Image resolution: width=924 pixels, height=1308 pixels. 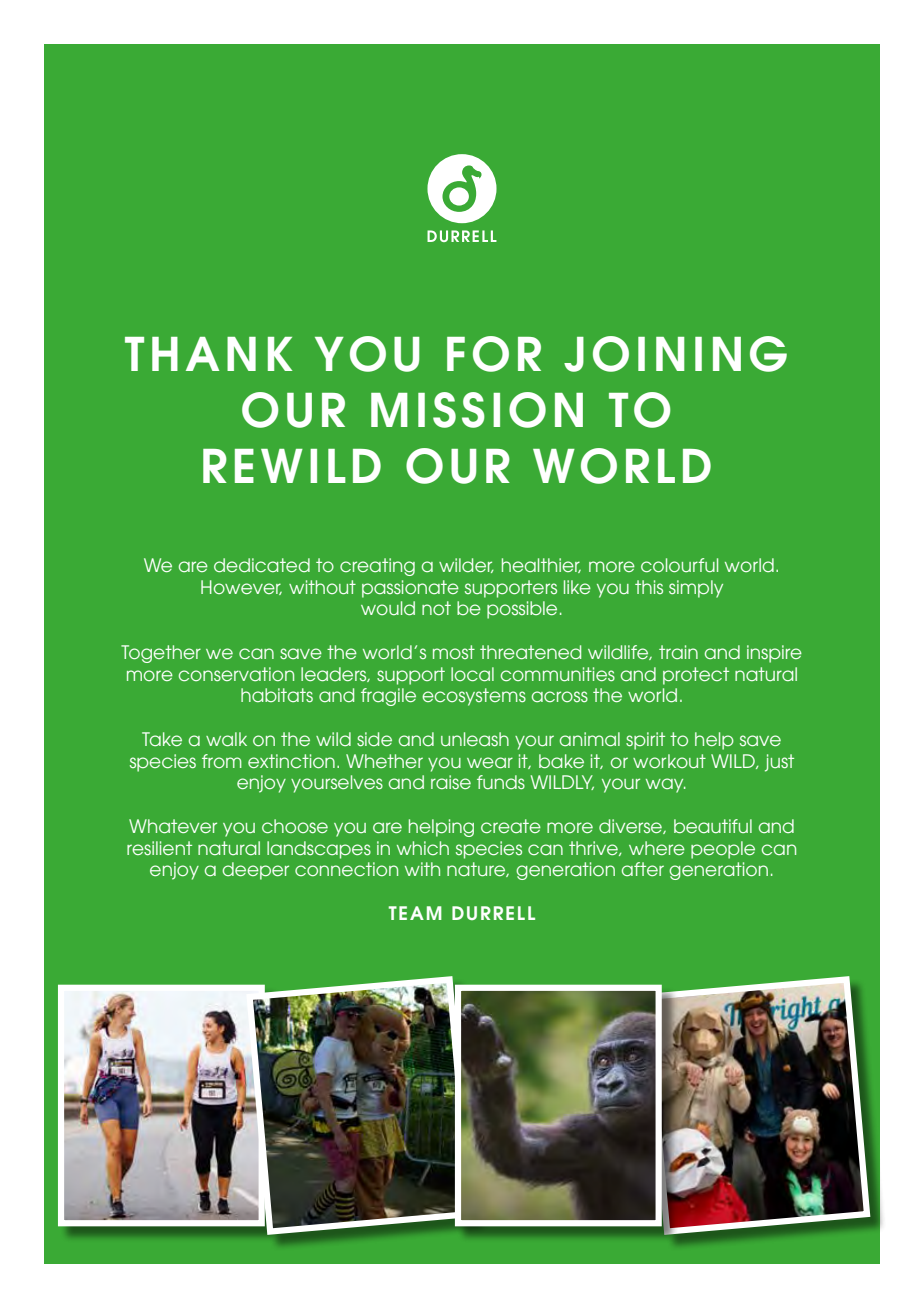 What do you see at coordinates (436, 608) in the screenshot?
I see `not` at bounding box center [436, 608].
